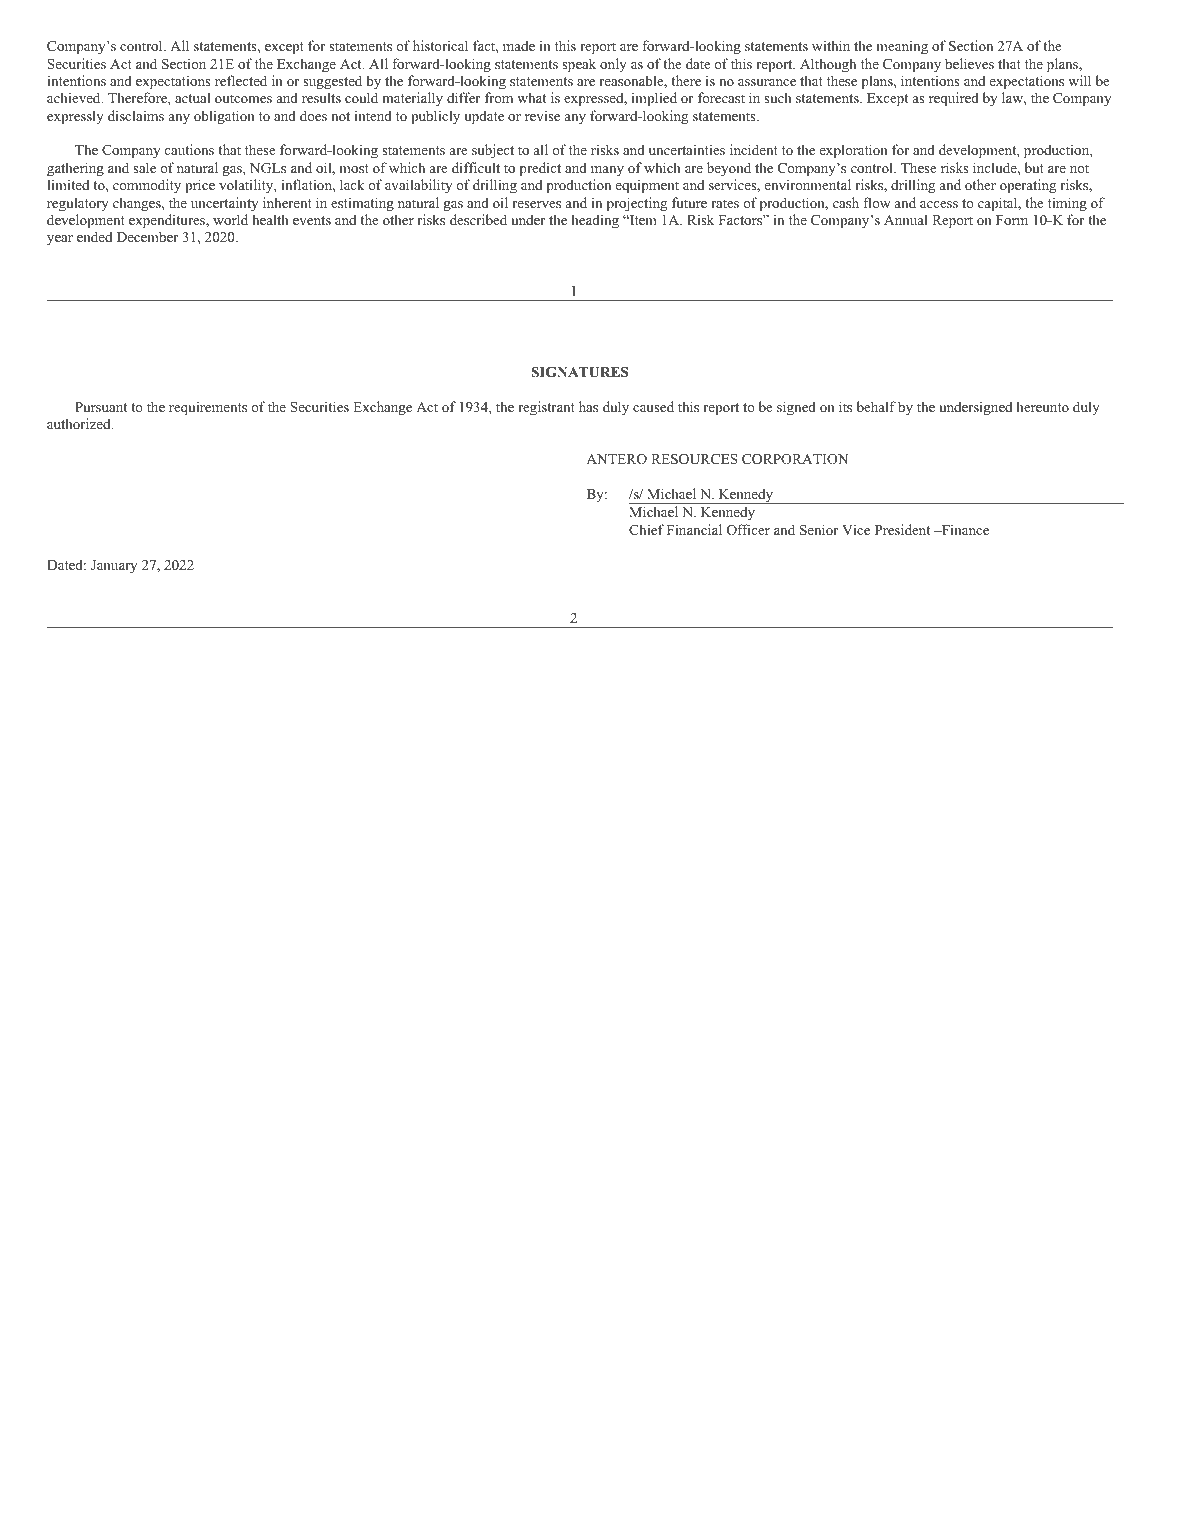  Describe the element at coordinates (148, 236) in the page. I see `December` at that location.
